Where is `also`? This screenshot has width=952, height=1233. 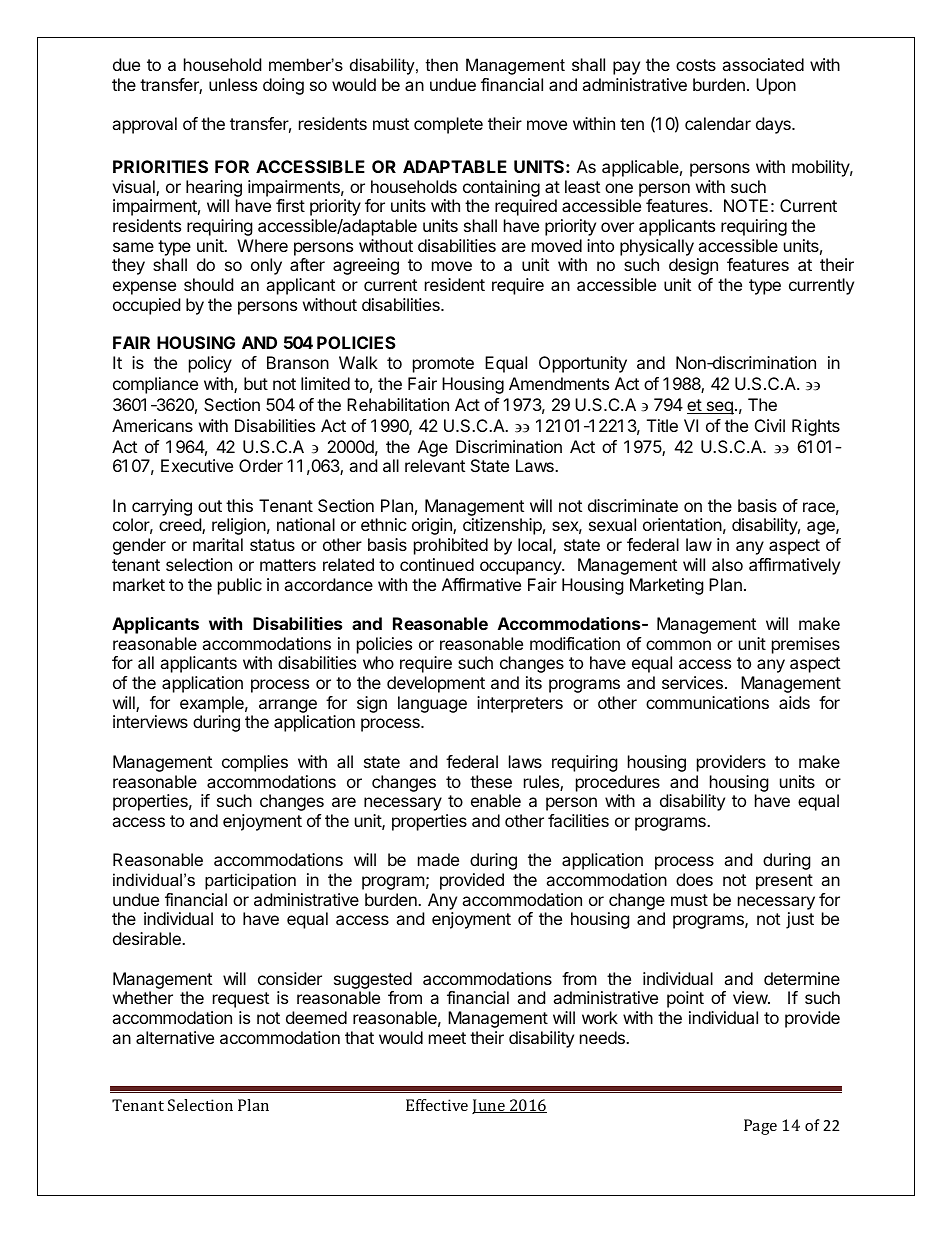 also is located at coordinates (727, 564).
